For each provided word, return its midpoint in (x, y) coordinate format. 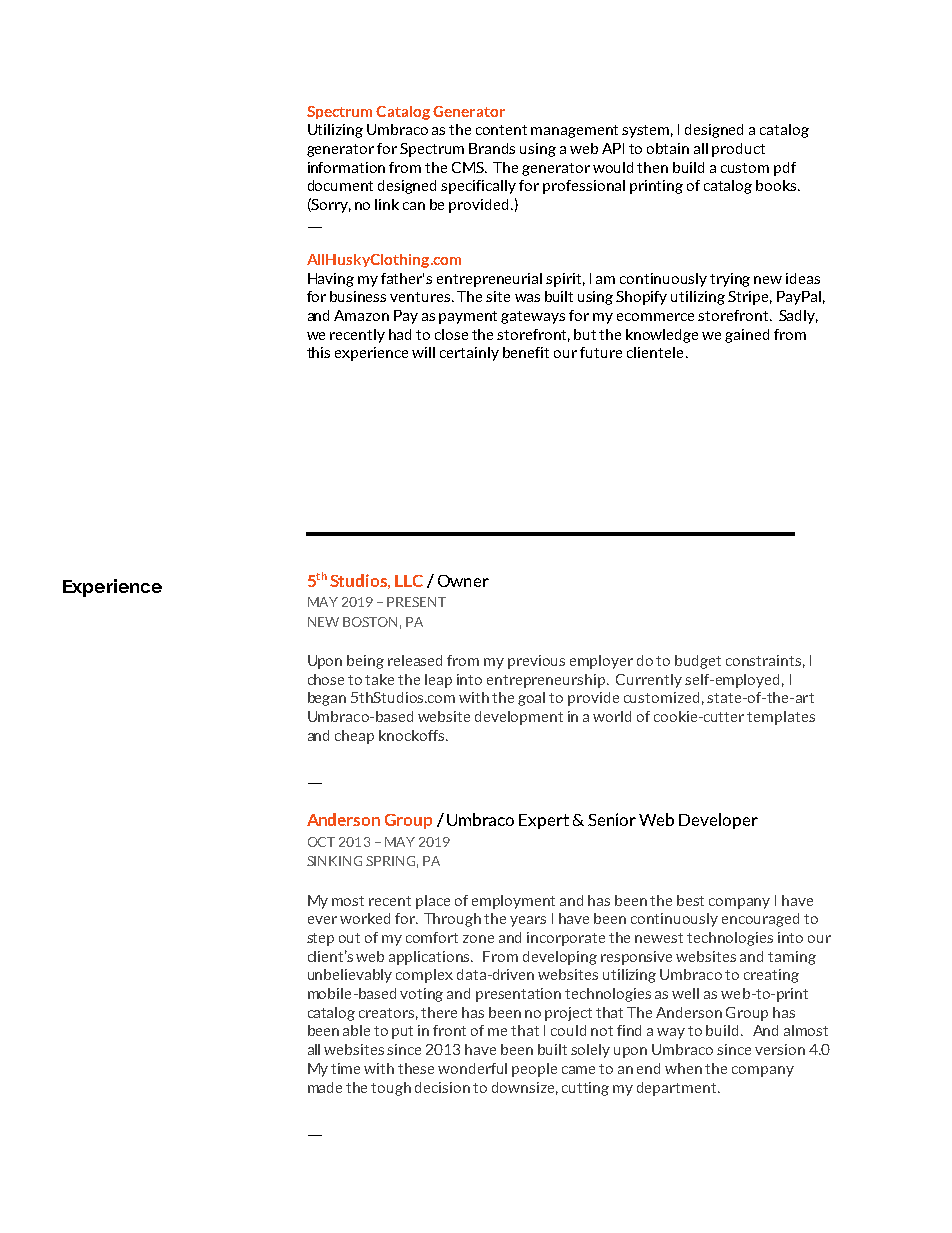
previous (536, 662)
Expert (544, 821)
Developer (718, 821)
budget (698, 662)
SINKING (334, 861)
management (574, 131)
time (345, 1068)
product (738, 150)
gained (747, 336)
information (346, 167)
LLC (409, 581)
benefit (526, 352)
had (400, 334)
